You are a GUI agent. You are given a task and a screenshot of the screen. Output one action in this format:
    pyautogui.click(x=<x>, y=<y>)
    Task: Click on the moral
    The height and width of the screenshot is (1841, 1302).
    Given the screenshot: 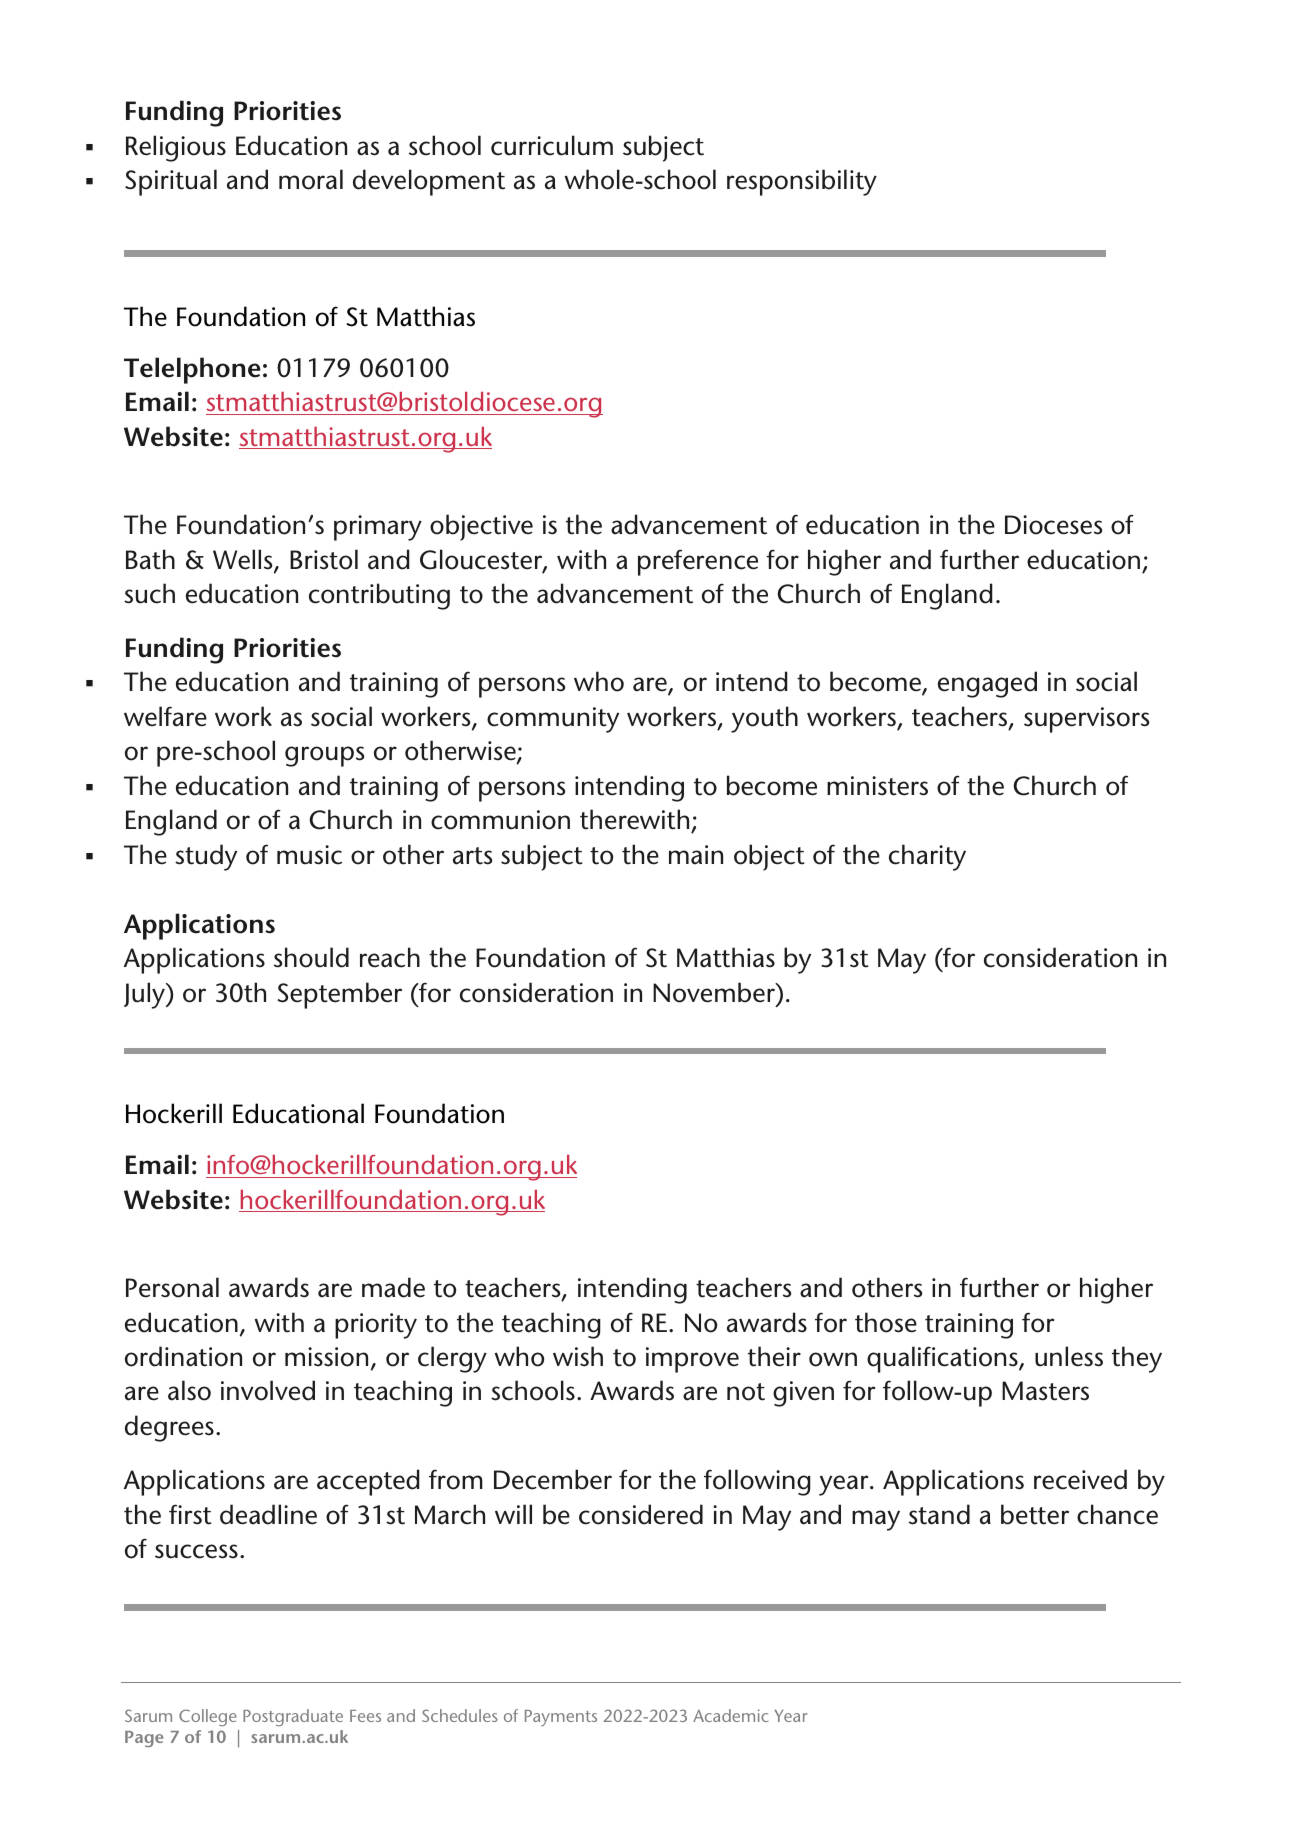 What is the action you would take?
    pyautogui.click(x=311, y=179)
